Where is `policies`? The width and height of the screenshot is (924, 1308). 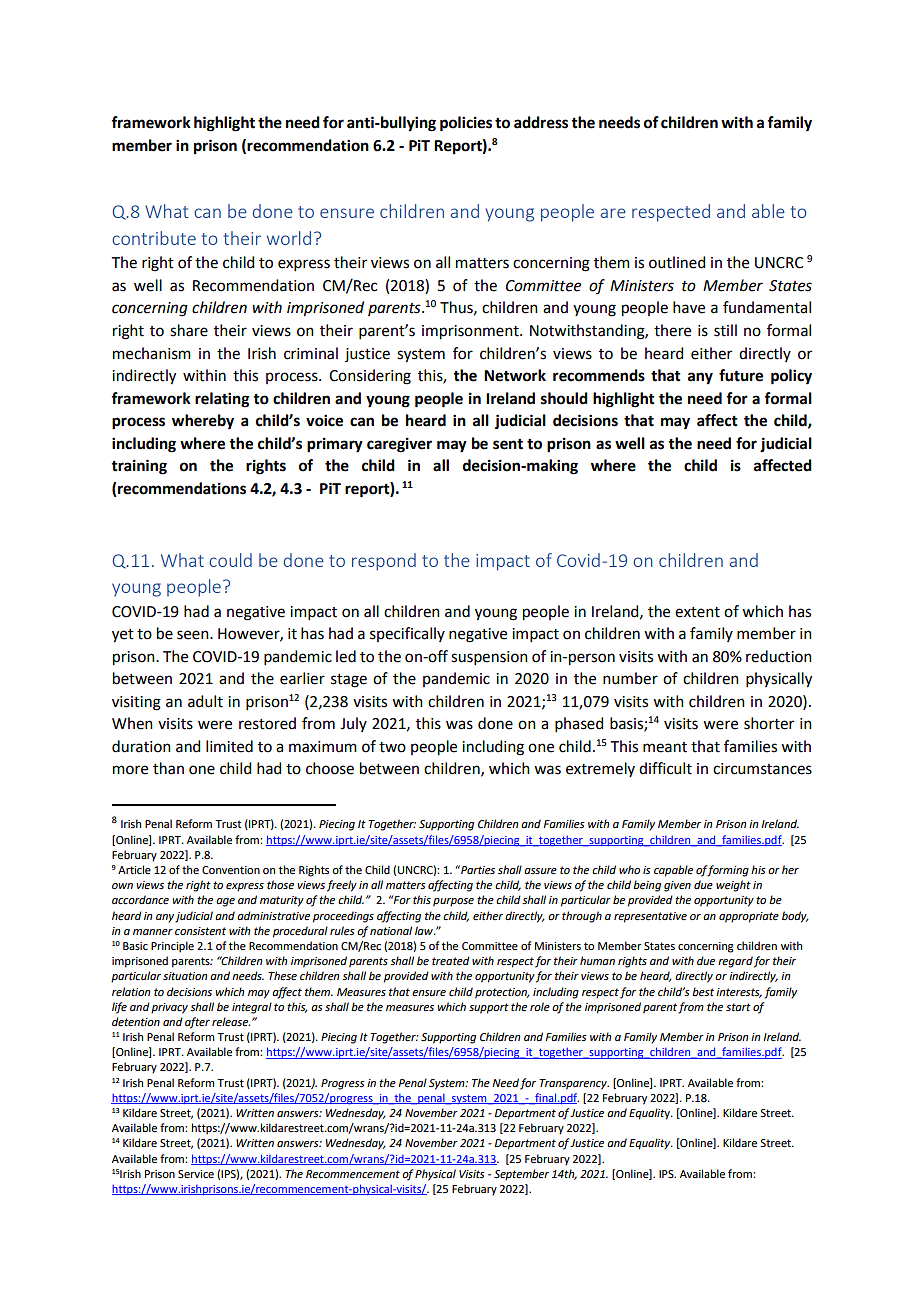 policies is located at coordinates (466, 124).
